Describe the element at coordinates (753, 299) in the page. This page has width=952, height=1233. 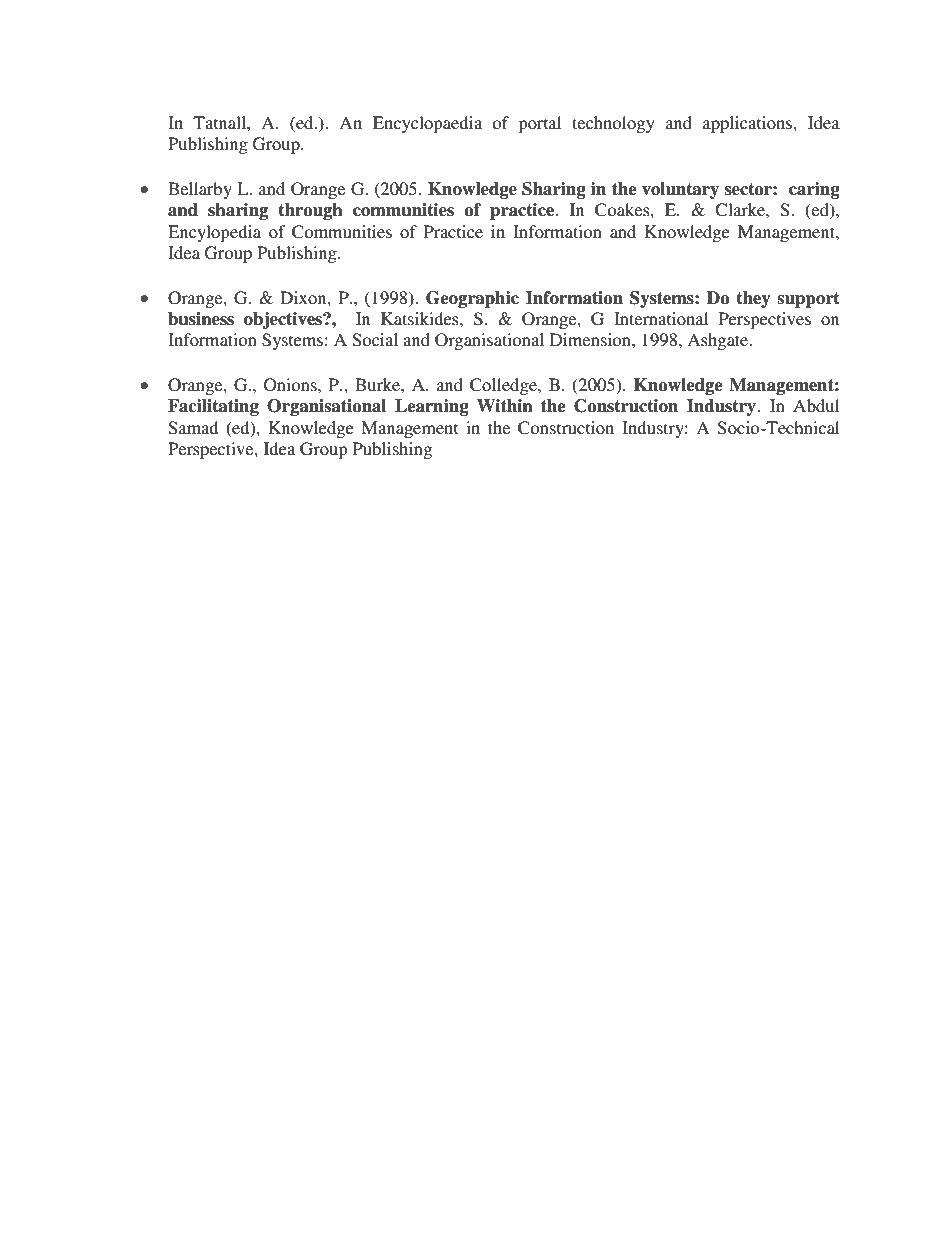
I see `they` at that location.
